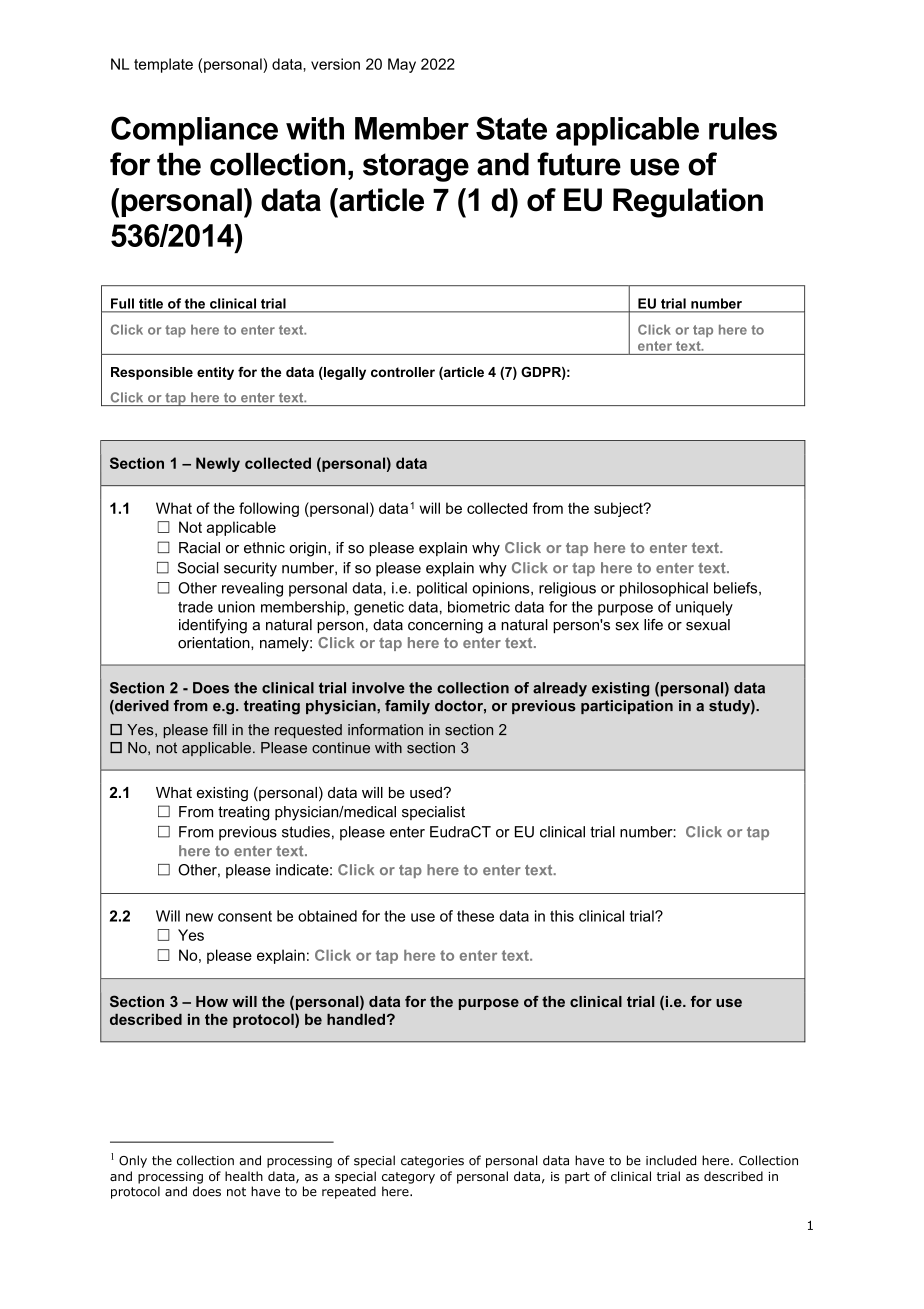 The height and width of the screenshot is (1309, 924). Describe the element at coordinates (653, 625) in the screenshot. I see `life` at that location.
